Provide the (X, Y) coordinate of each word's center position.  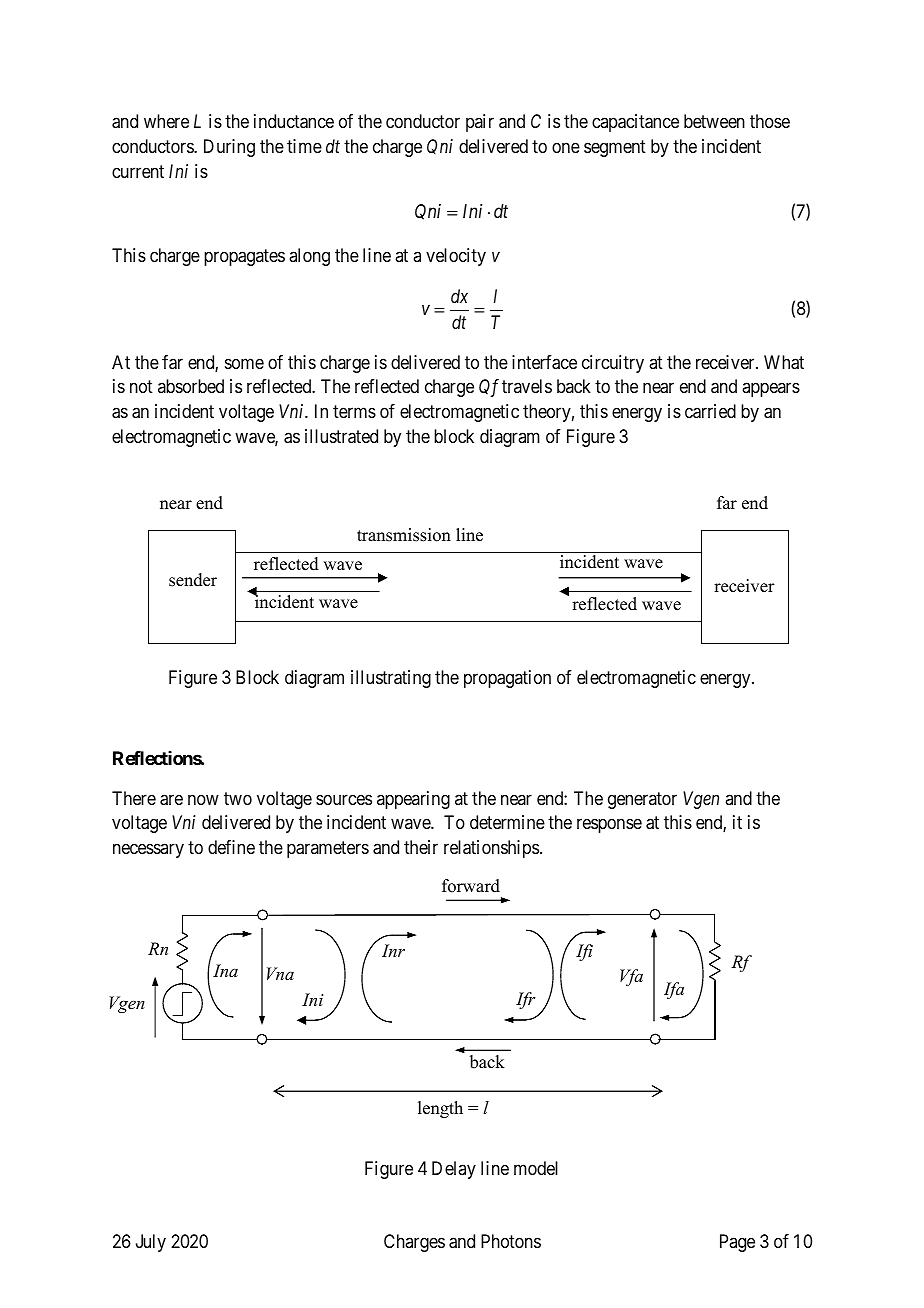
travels (527, 386)
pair (480, 123)
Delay (454, 1170)
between (714, 121)
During (229, 148)
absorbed (191, 386)
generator (642, 800)
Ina (225, 970)
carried (710, 411)
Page (737, 1243)
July (151, 1243)
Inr (393, 950)
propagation (507, 679)
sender (193, 580)
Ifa (674, 990)
